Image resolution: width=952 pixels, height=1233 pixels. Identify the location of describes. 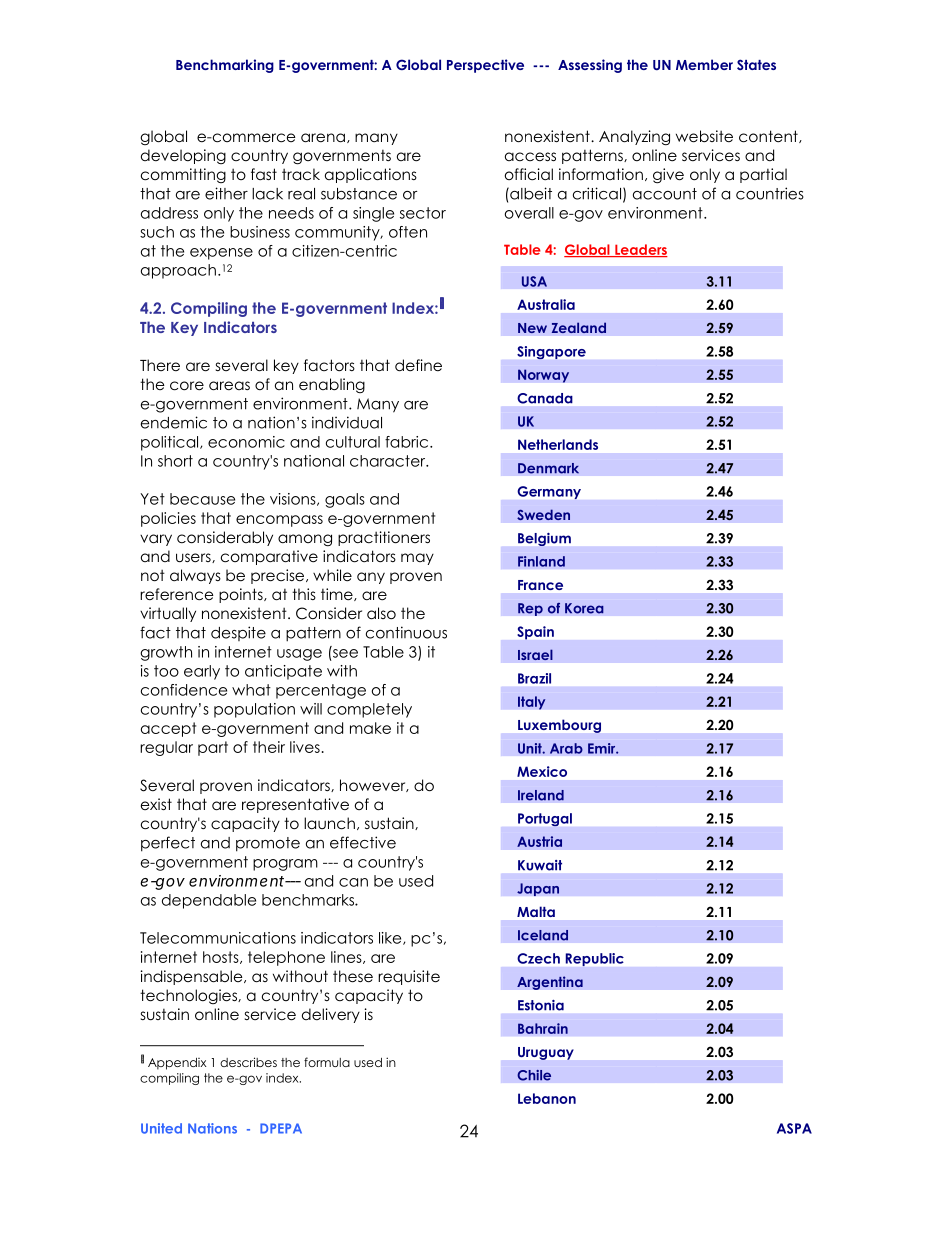
(248, 1062).
